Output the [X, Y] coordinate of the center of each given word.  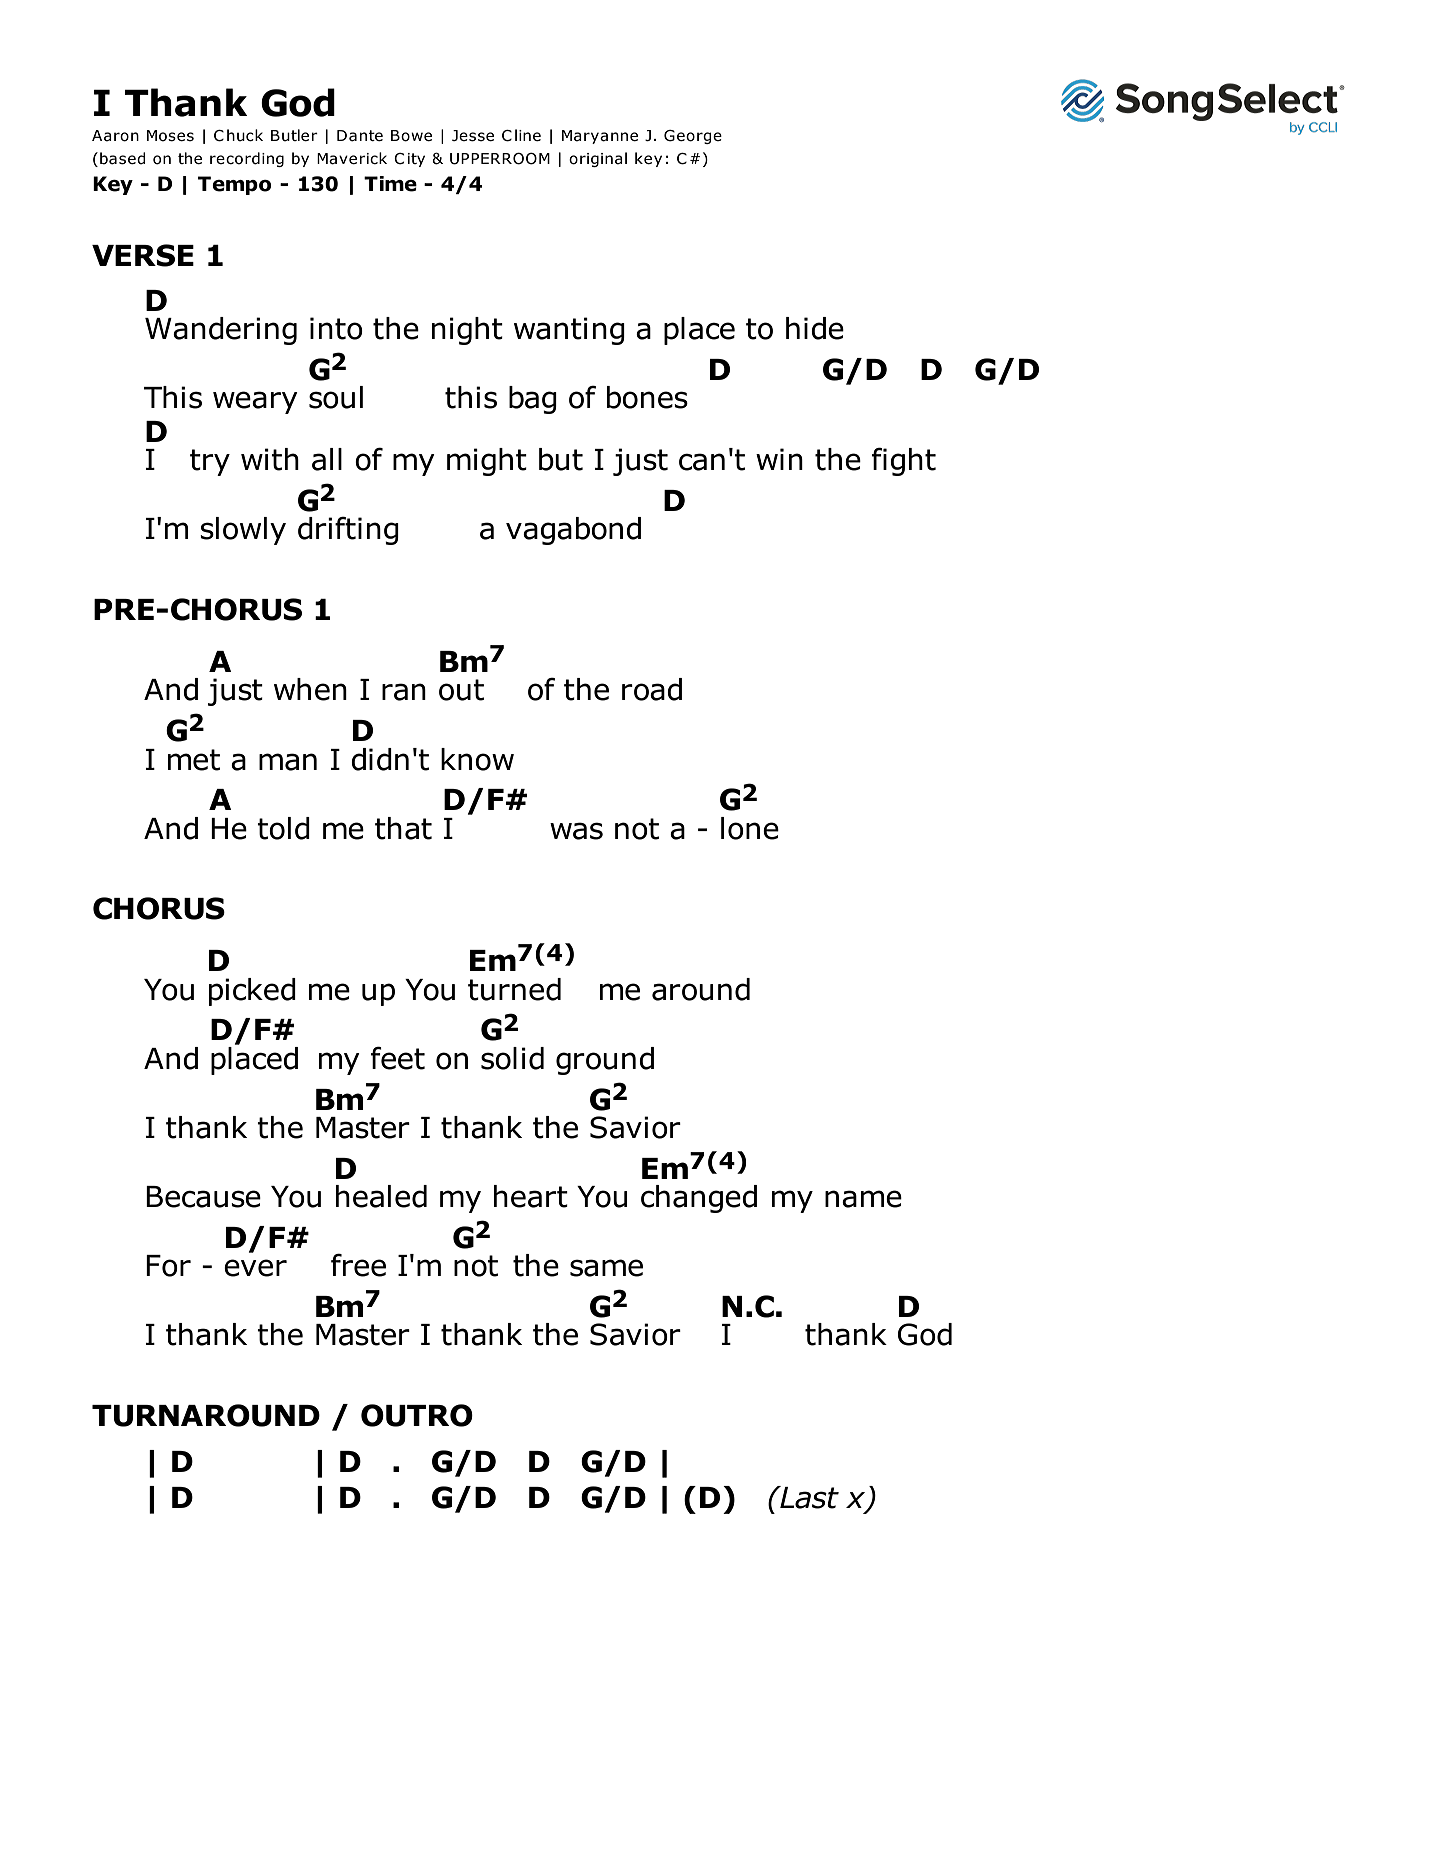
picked [252, 992]
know [477, 759]
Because [203, 1197]
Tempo [234, 185]
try [210, 462]
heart [531, 1196]
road [652, 689]
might [487, 462]
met [194, 760]
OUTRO [417, 1415]
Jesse [473, 136]
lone [750, 828]
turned [514, 989]
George [693, 137]
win [779, 459]
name [863, 1199]
